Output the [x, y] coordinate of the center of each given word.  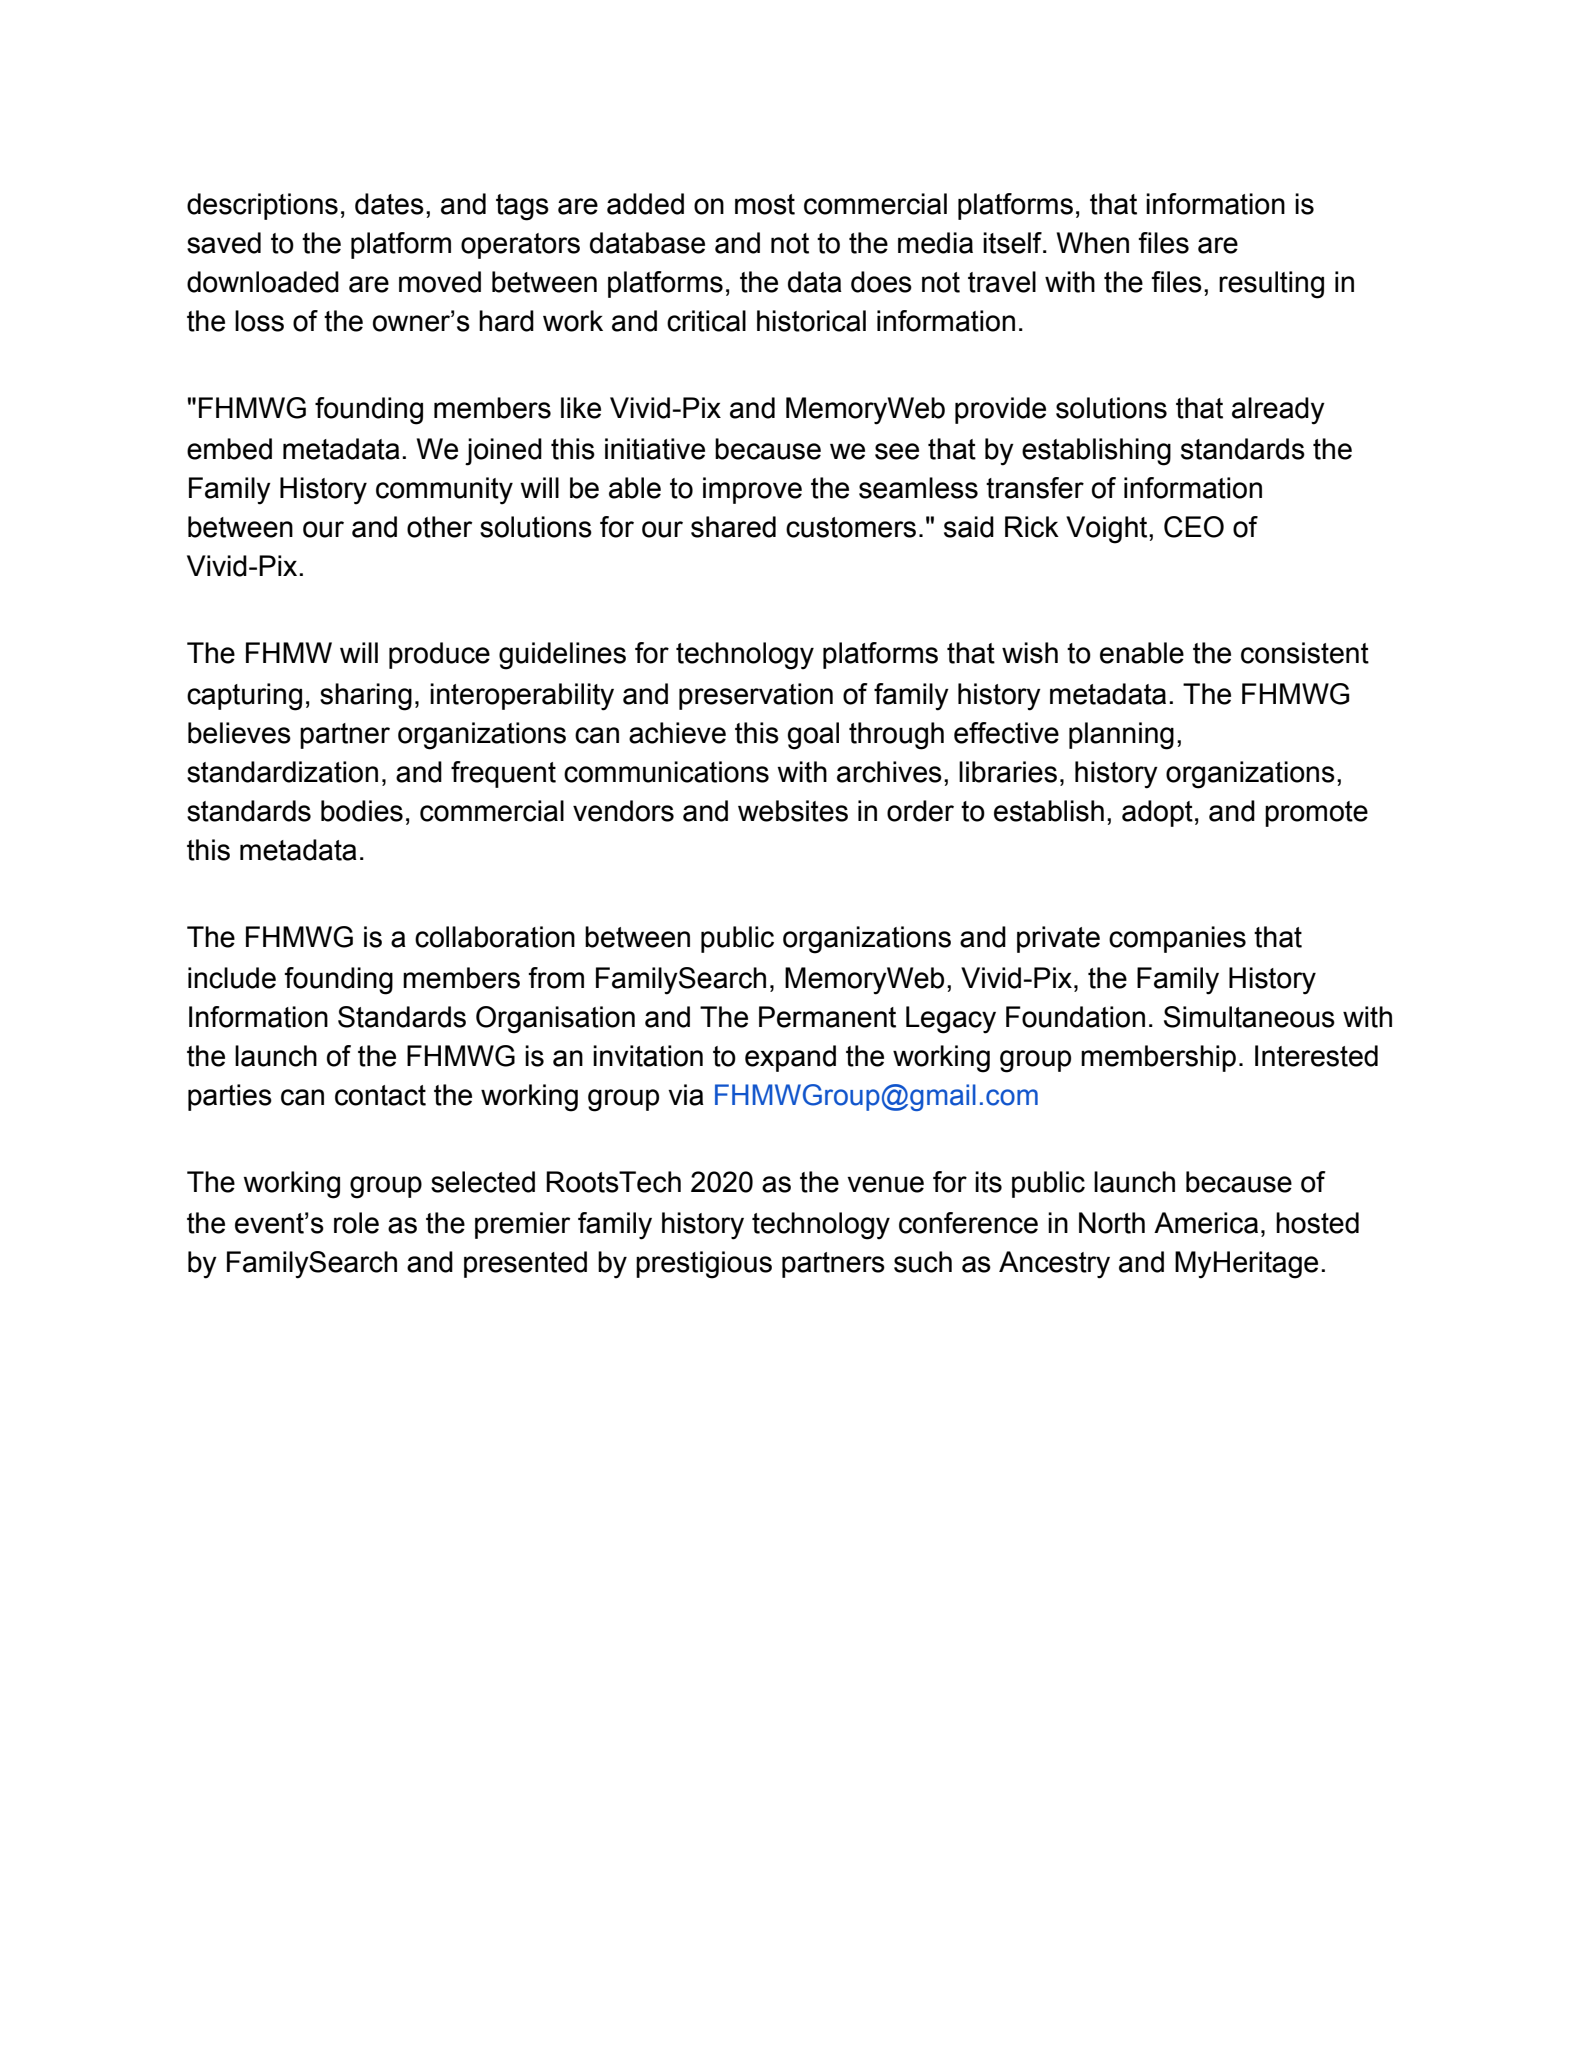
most [765, 204]
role [356, 1223]
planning [1121, 736]
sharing [366, 697]
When [1093, 243]
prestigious [704, 1265]
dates [389, 204]
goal [813, 736]
